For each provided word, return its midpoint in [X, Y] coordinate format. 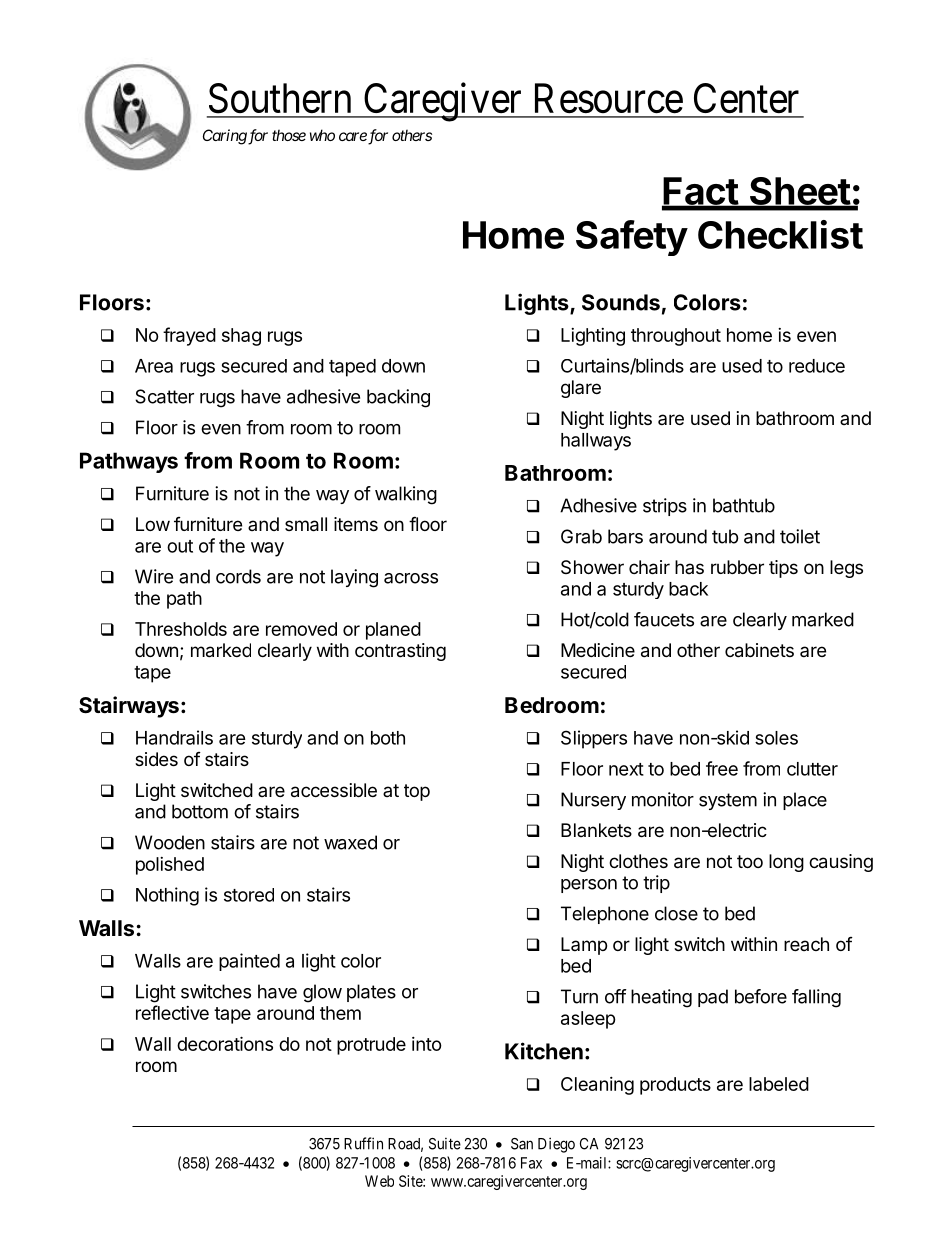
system [728, 801]
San [522, 1144]
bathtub [744, 505]
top [417, 792]
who [322, 135]
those [289, 135]
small [306, 524]
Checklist [780, 234]
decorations [225, 1043]
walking [406, 495]
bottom [200, 811]
